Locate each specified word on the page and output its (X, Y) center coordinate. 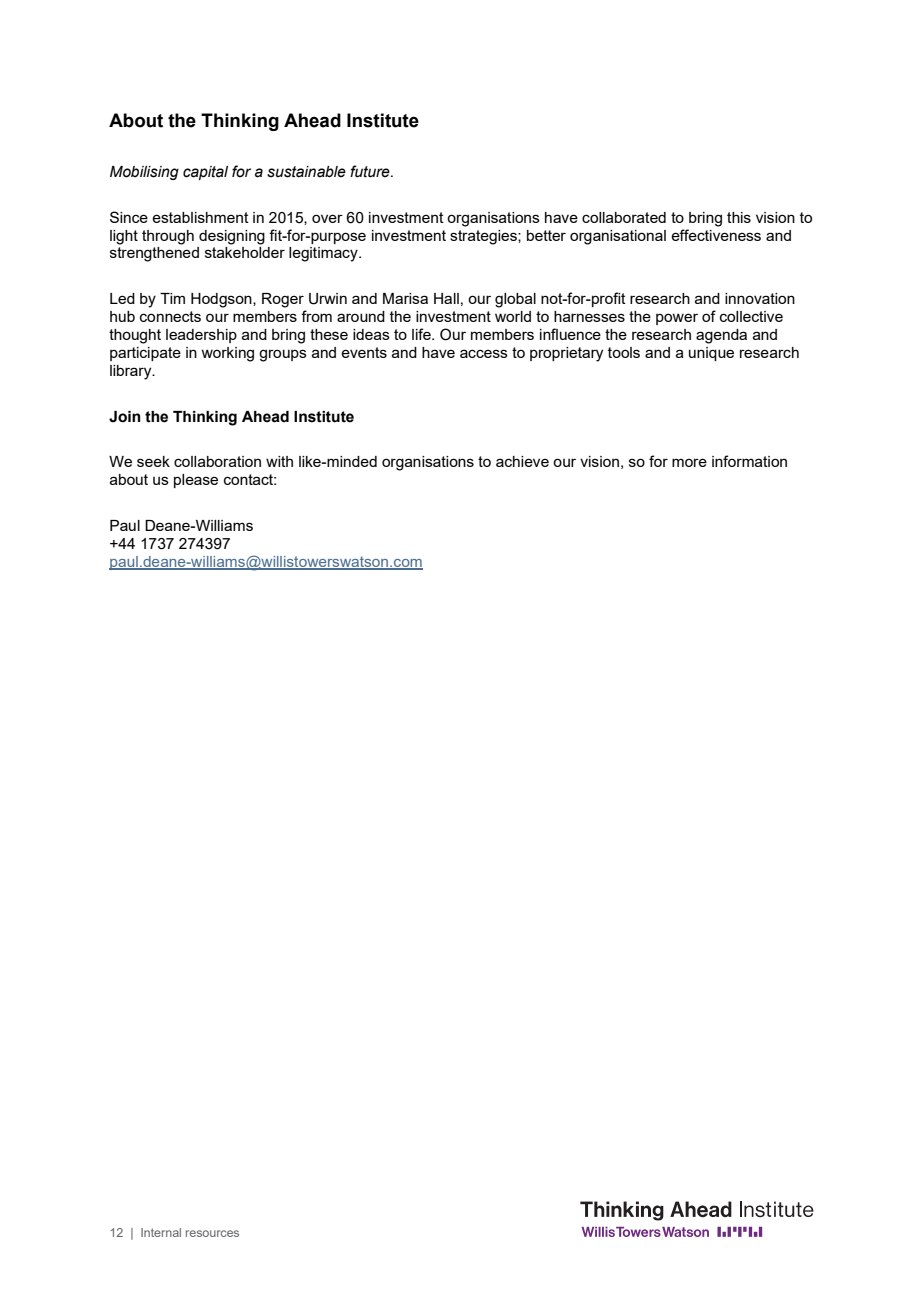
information (749, 461)
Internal (161, 1232)
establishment (200, 217)
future (371, 171)
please (196, 481)
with (279, 461)
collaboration (217, 461)
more (689, 462)
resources (212, 1233)
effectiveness (716, 235)
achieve (522, 461)
